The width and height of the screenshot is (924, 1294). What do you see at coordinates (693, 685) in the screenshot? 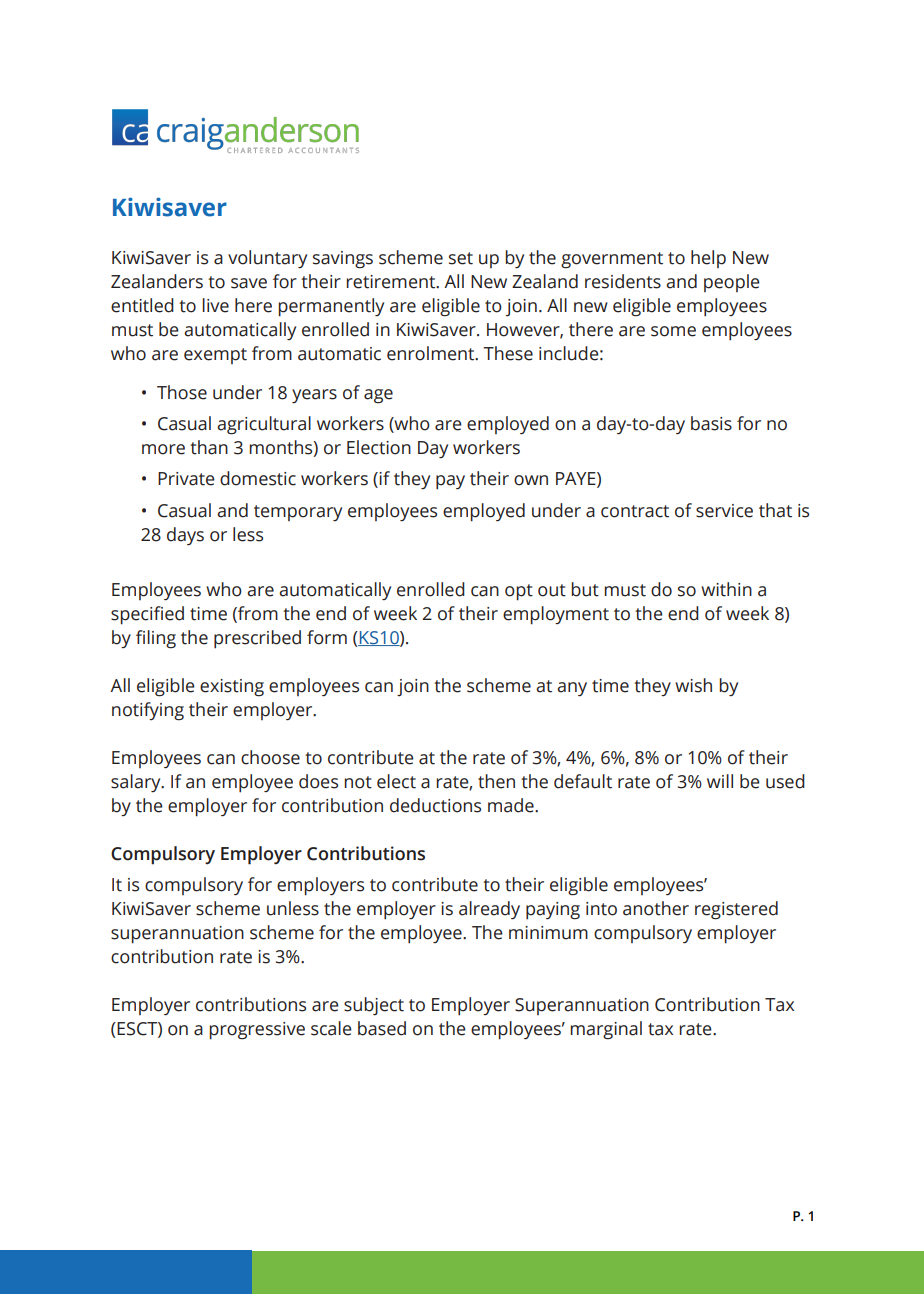
I see `wish` at bounding box center [693, 685].
